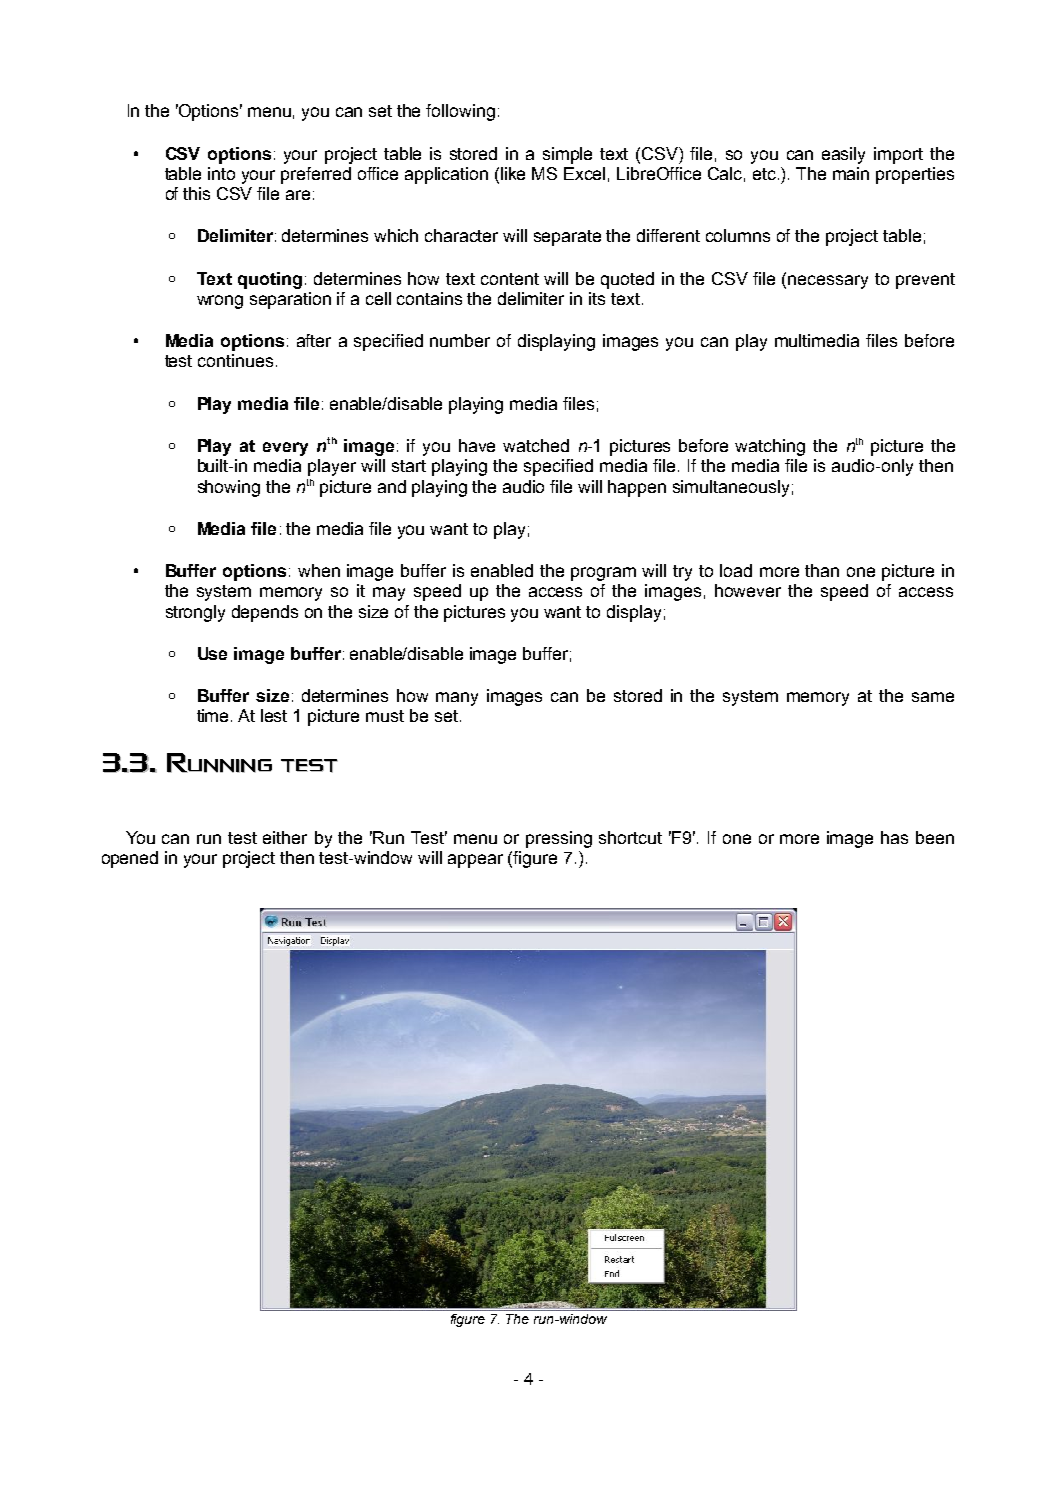  Describe the element at coordinates (567, 155) in the screenshot. I see `simple` at that location.
